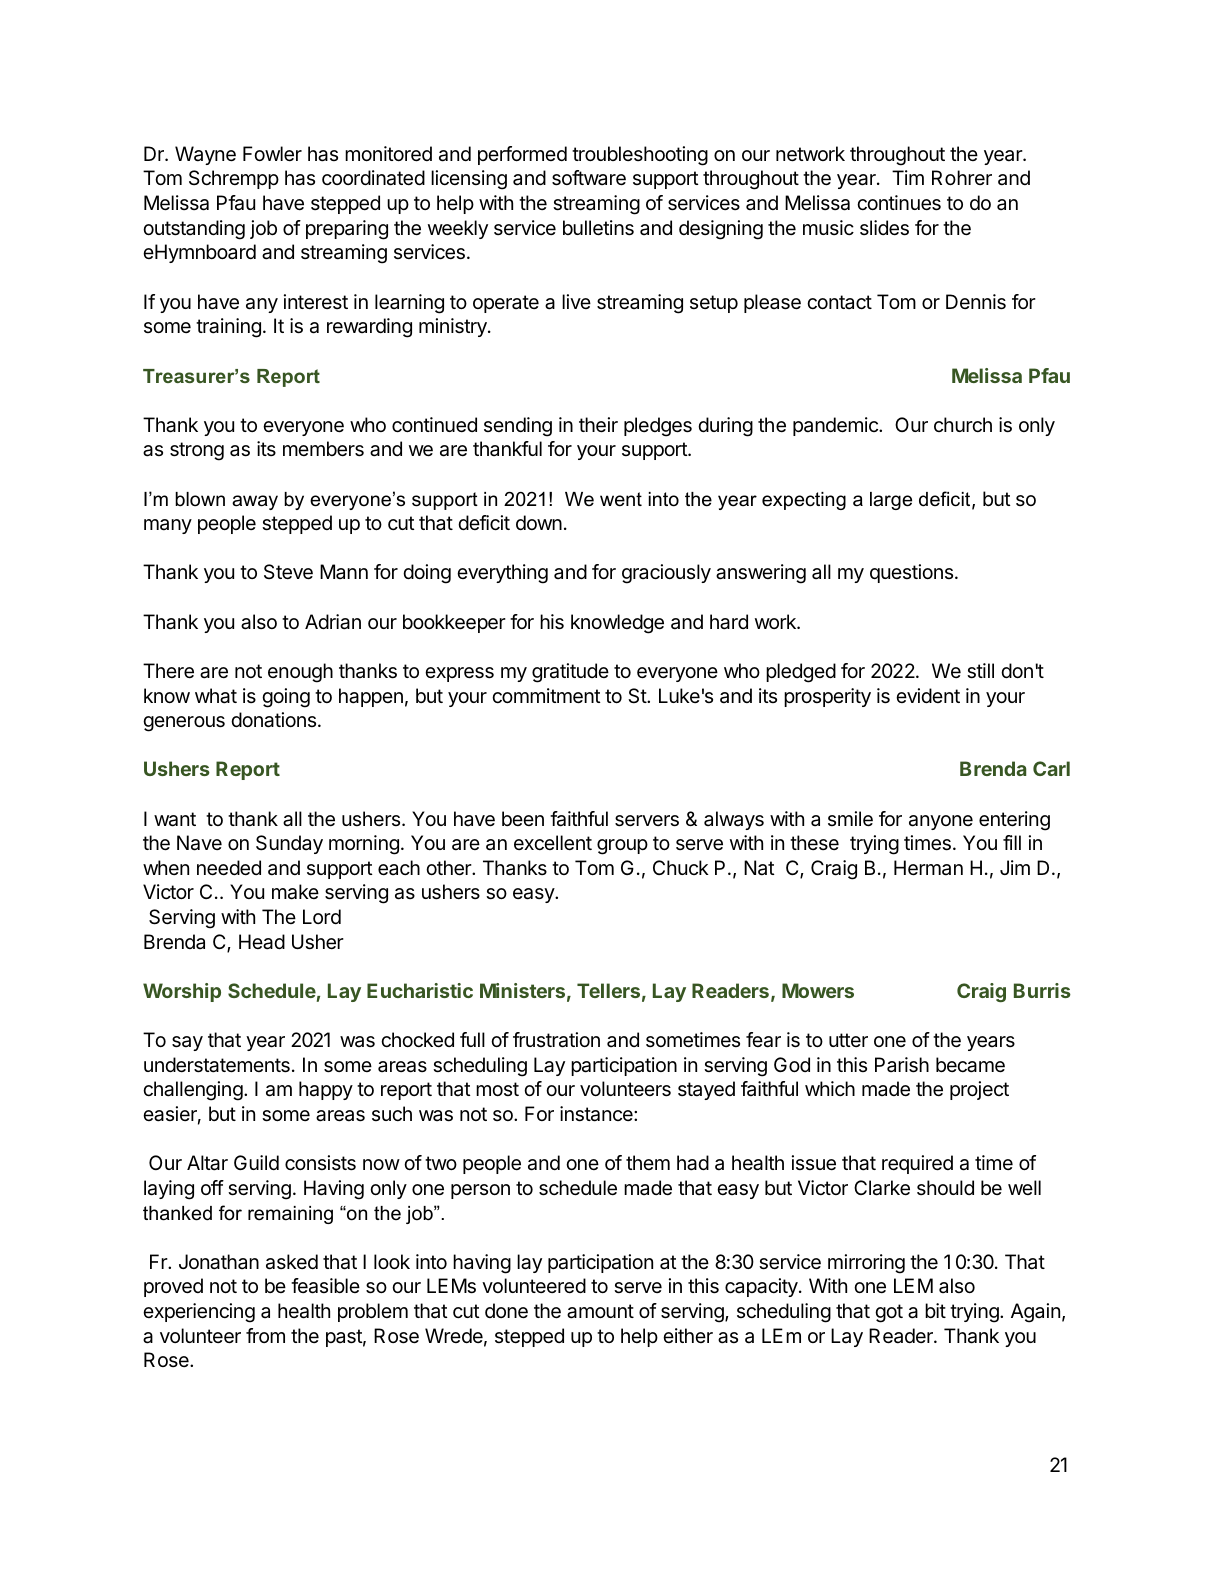 Image resolution: width=1214 pixels, height=1571 pixels. I want to click on graciously, so click(666, 574).
